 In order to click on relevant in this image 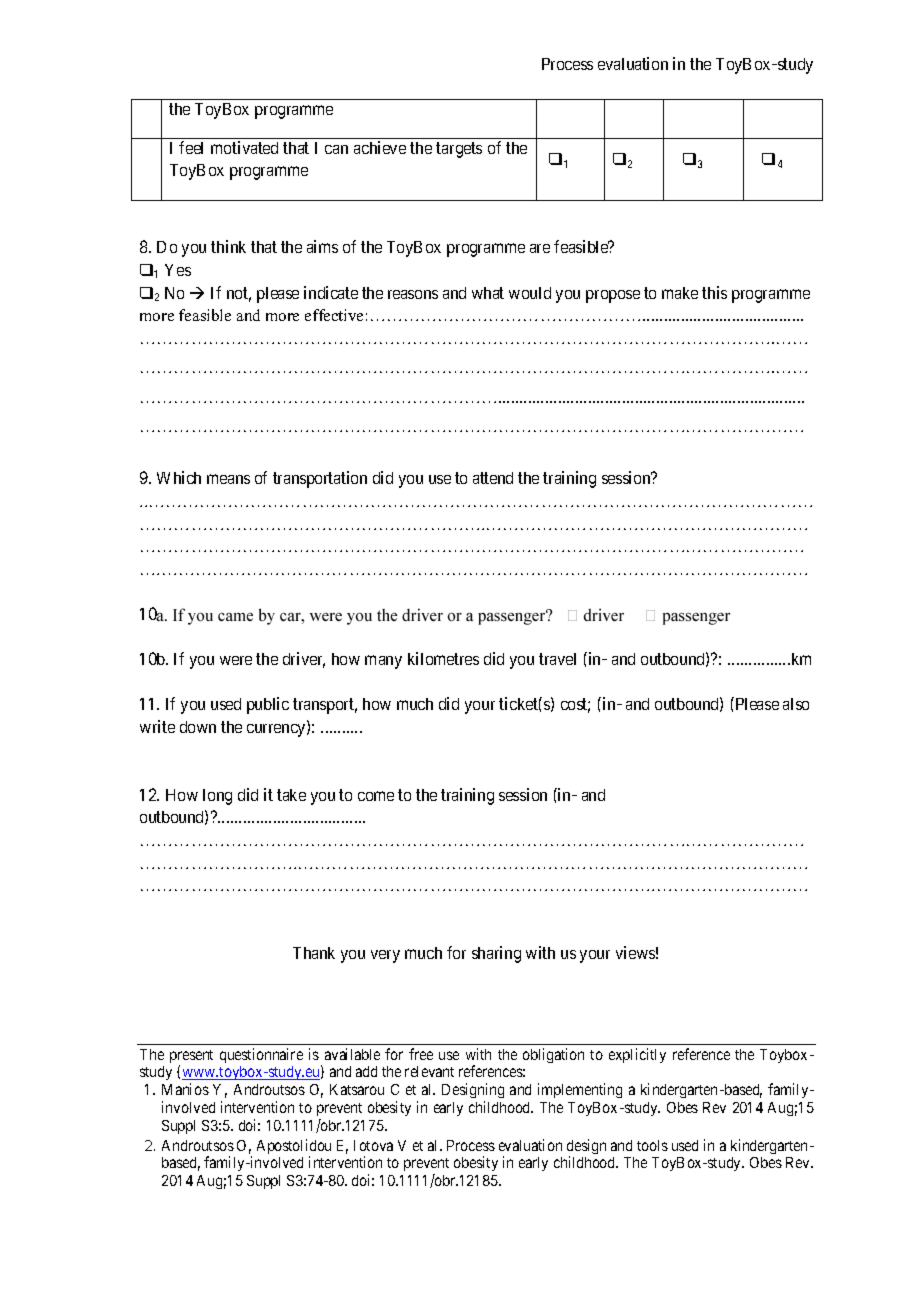, I will do `click(429, 1071)`.
